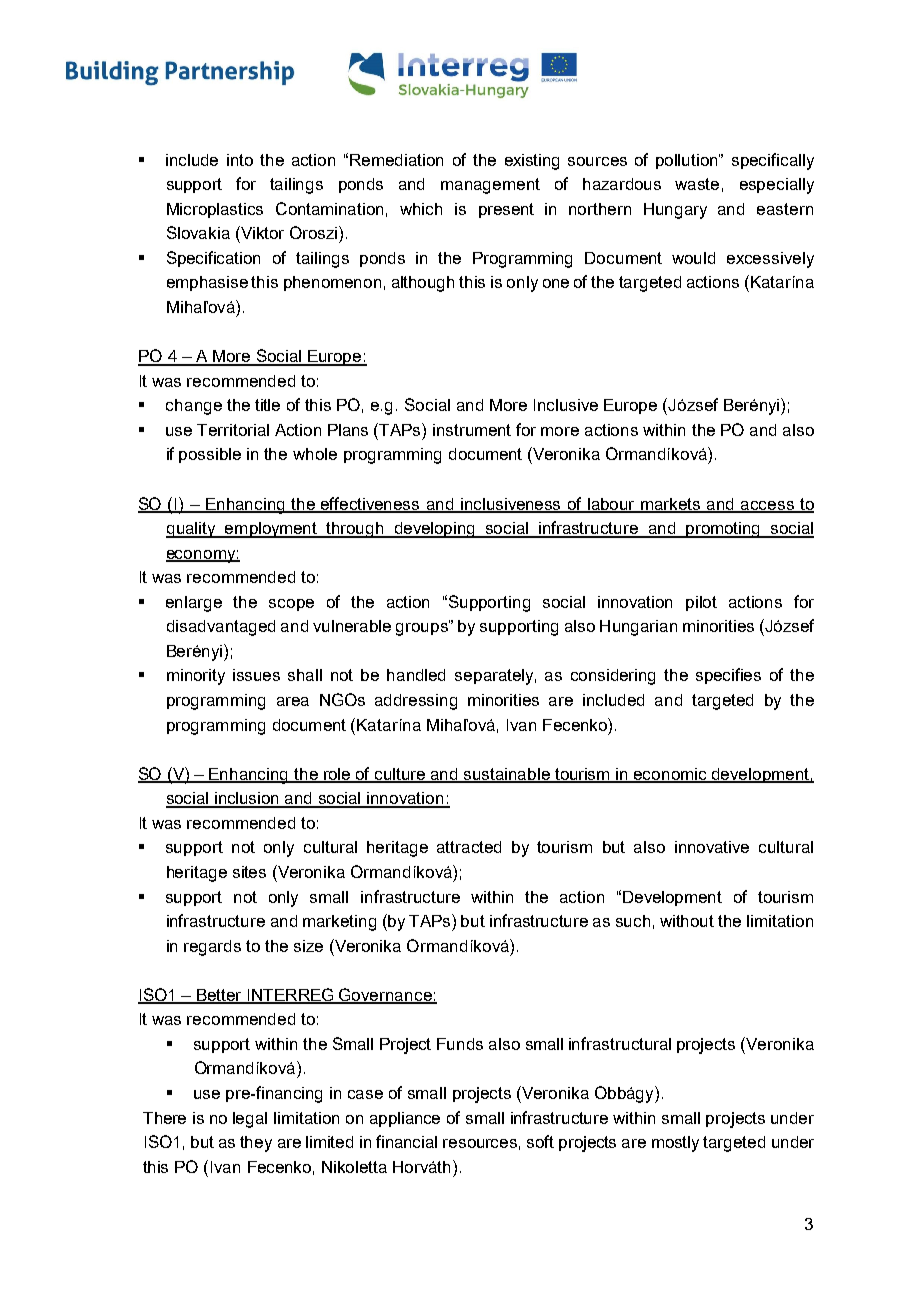 Image resolution: width=924 pixels, height=1308 pixels. Describe the element at coordinates (271, 530) in the page. I see `employment` at that location.
